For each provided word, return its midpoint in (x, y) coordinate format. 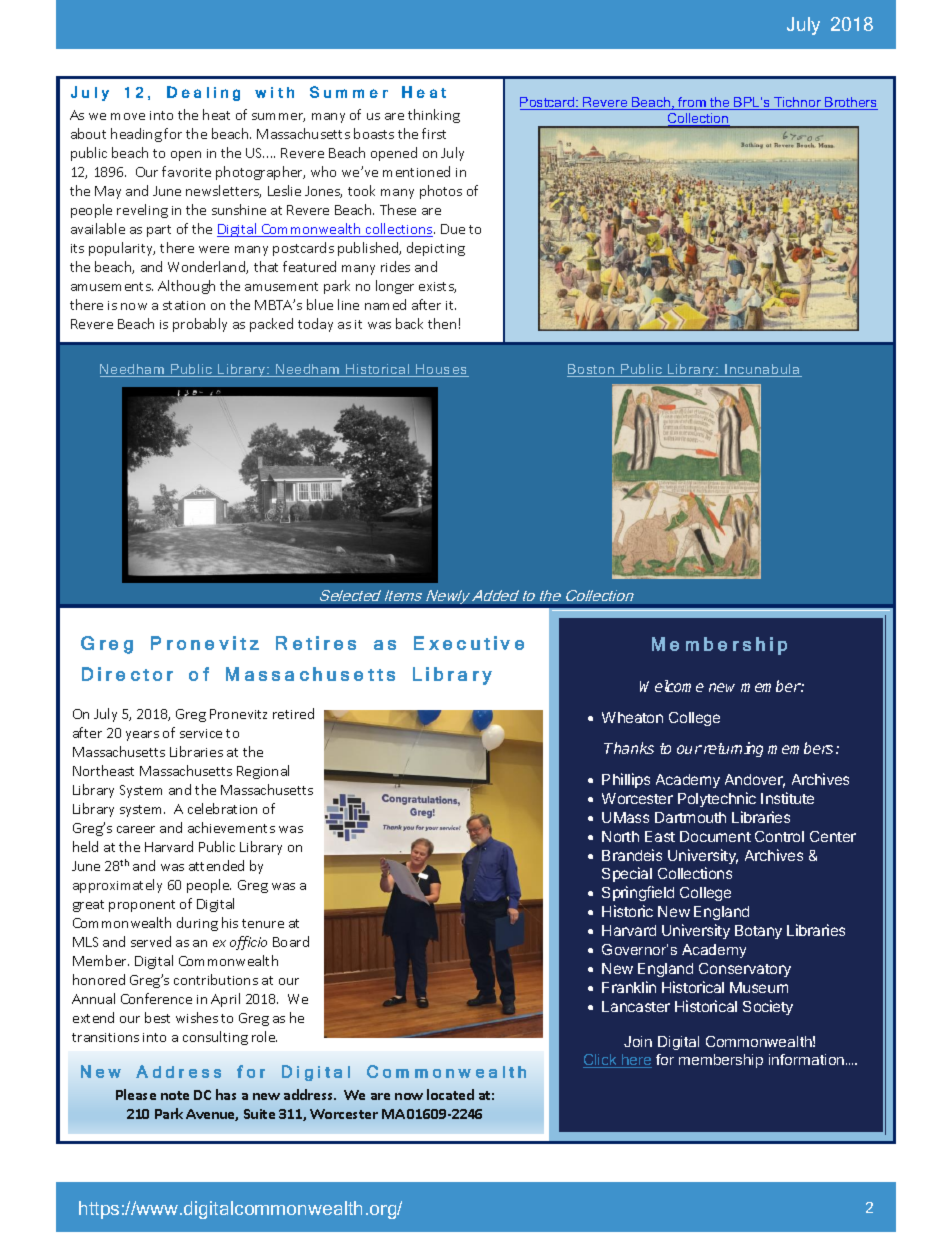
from (692, 103)
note (175, 1095)
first (434, 133)
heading (136, 135)
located (450, 1094)
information (808, 1059)
